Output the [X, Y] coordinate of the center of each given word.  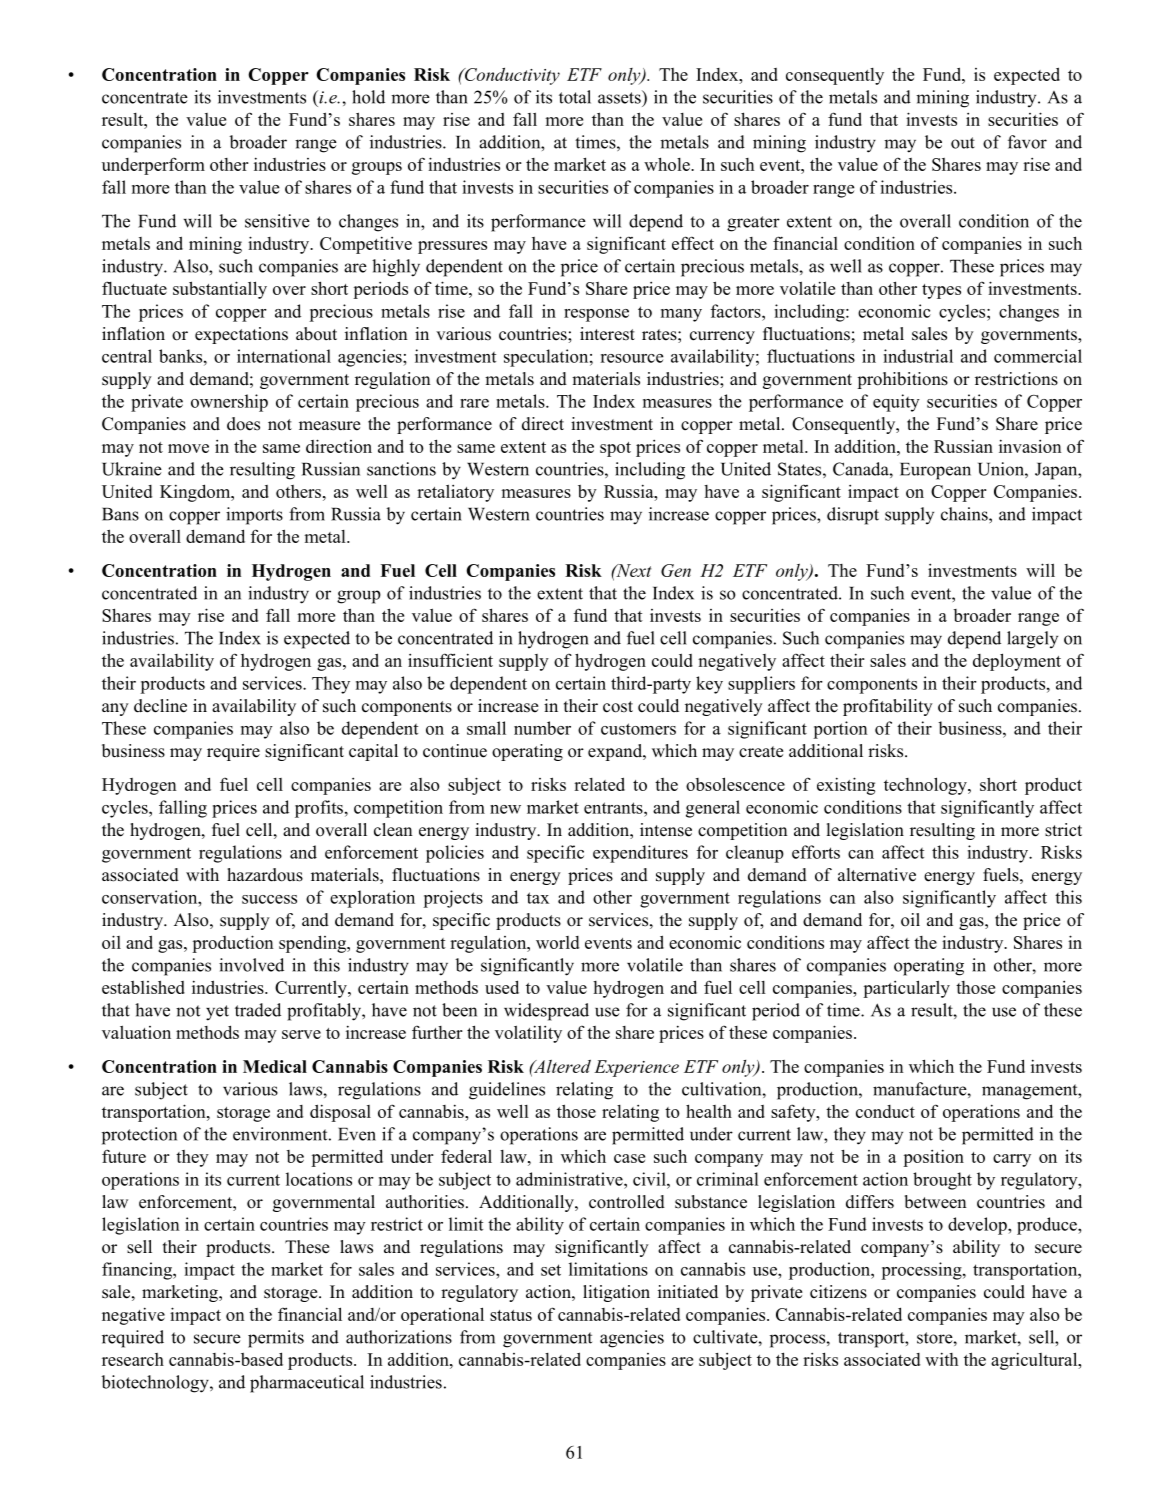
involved [251, 965]
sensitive [277, 221]
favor [1027, 142]
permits [276, 1339]
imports [254, 516]
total [575, 97]
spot [615, 449]
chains [965, 514]
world [557, 942]
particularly [906, 989]
